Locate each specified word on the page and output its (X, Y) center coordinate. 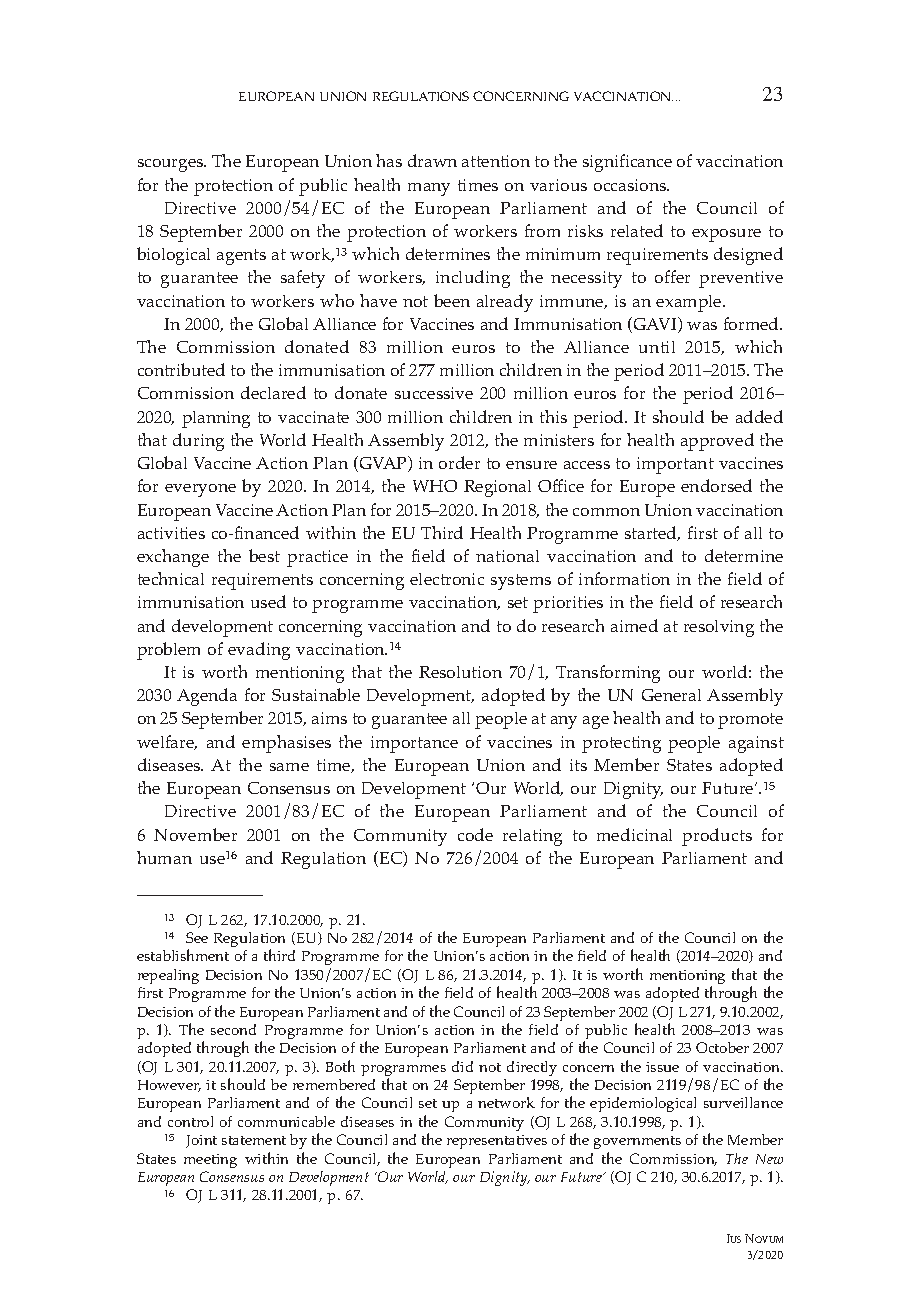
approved (717, 442)
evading (259, 651)
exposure (726, 235)
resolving (719, 628)
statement (254, 1140)
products (717, 837)
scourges (172, 165)
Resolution (460, 672)
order (459, 462)
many (429, 189)
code (475, 834)
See (197, 937)
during (198, 442)
